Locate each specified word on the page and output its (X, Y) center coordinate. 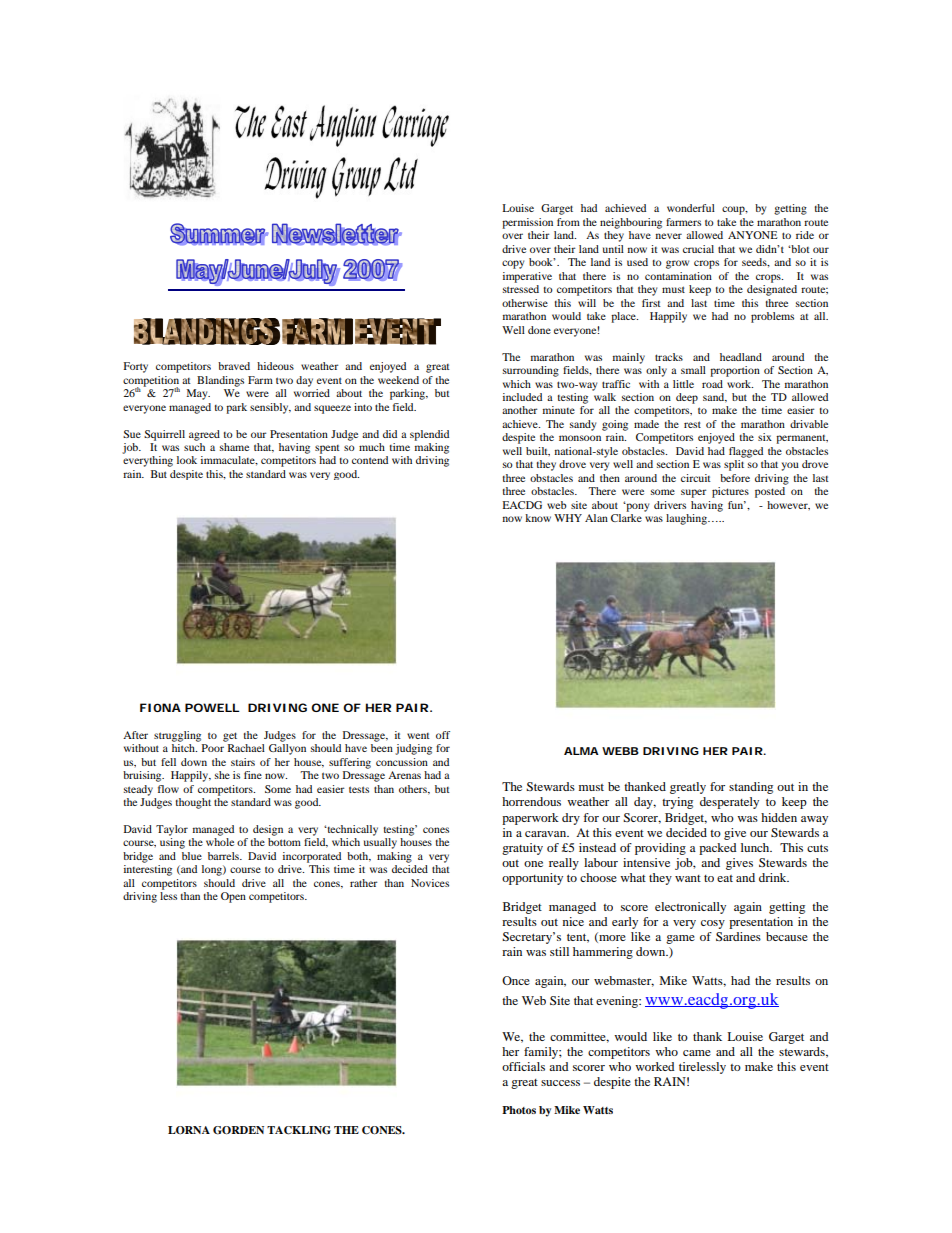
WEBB (620, 751)
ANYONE (753, 235)
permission (527, 223)
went (418, 736)
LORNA (189, 1130)
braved (234, 366)
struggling (177, 736)
